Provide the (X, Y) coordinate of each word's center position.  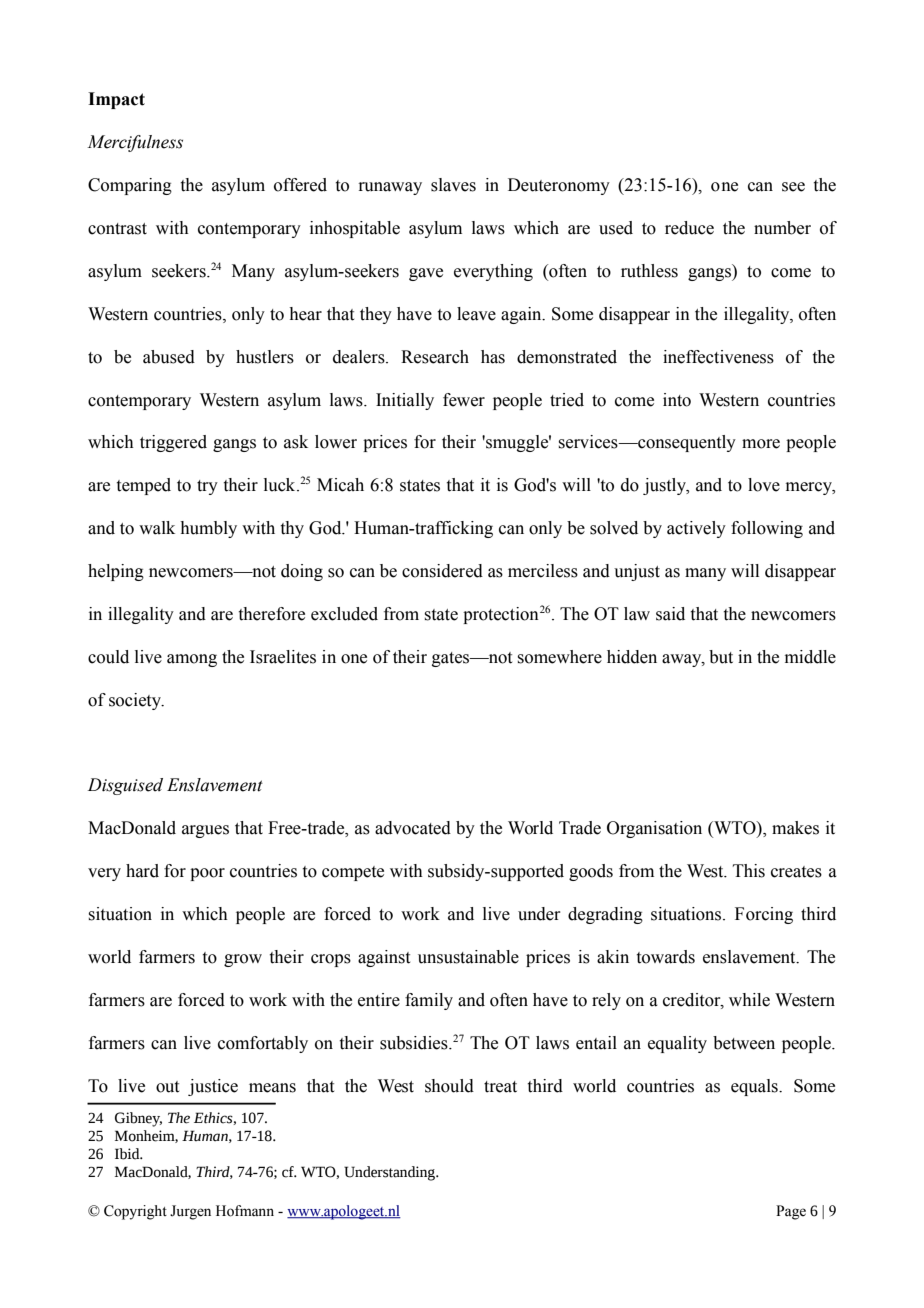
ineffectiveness (718, 357)
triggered (173, 443)
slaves (453, 185)
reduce (689, 228)
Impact (116, 100)
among (192, 660)
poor (207, 874)
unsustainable (468, 957)
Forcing (764, 915)
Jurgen (190, 1212)
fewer (464, 400)
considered (442, 571)
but (721, 657)
